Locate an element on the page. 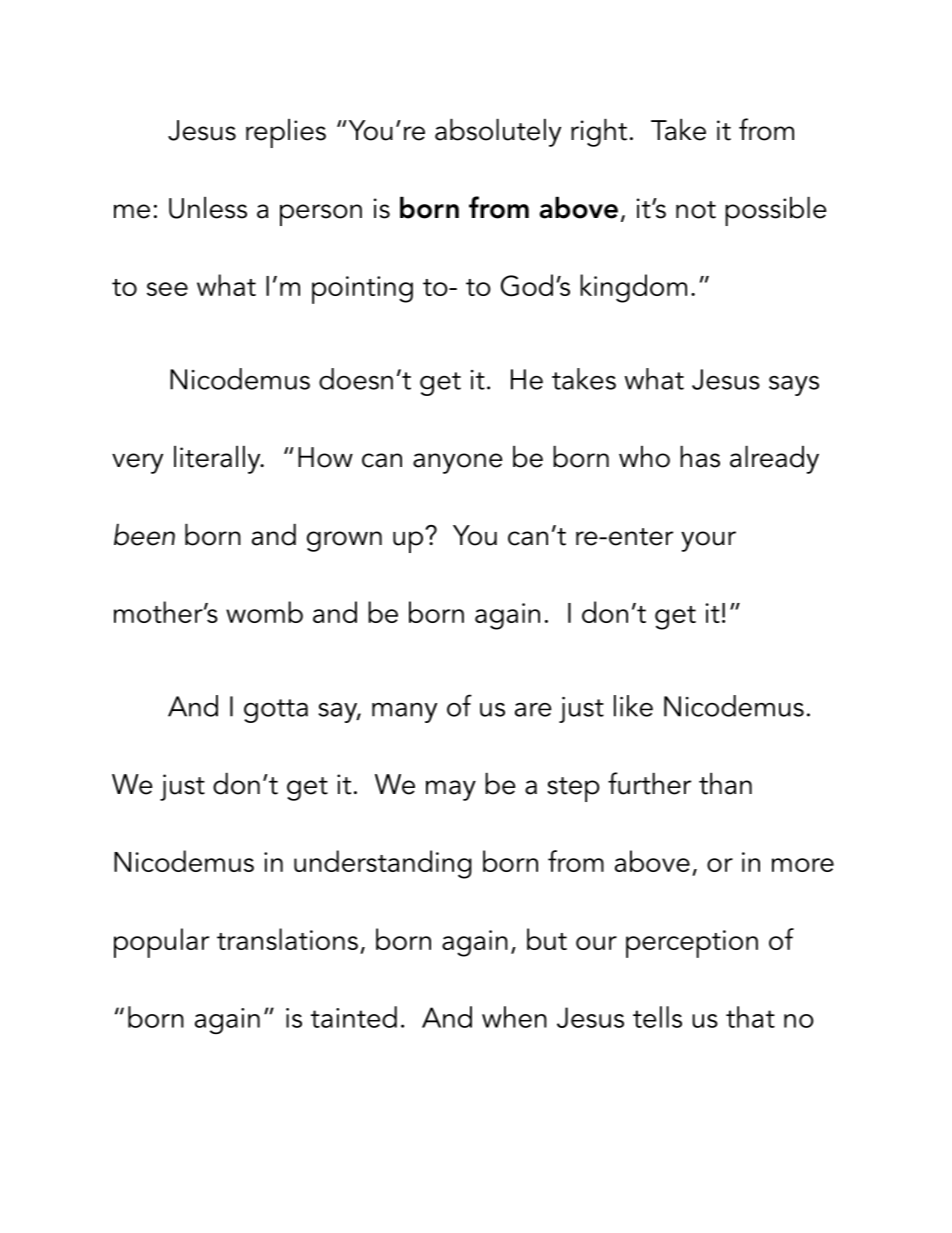  anyone is located at coordinates (458, 463).
